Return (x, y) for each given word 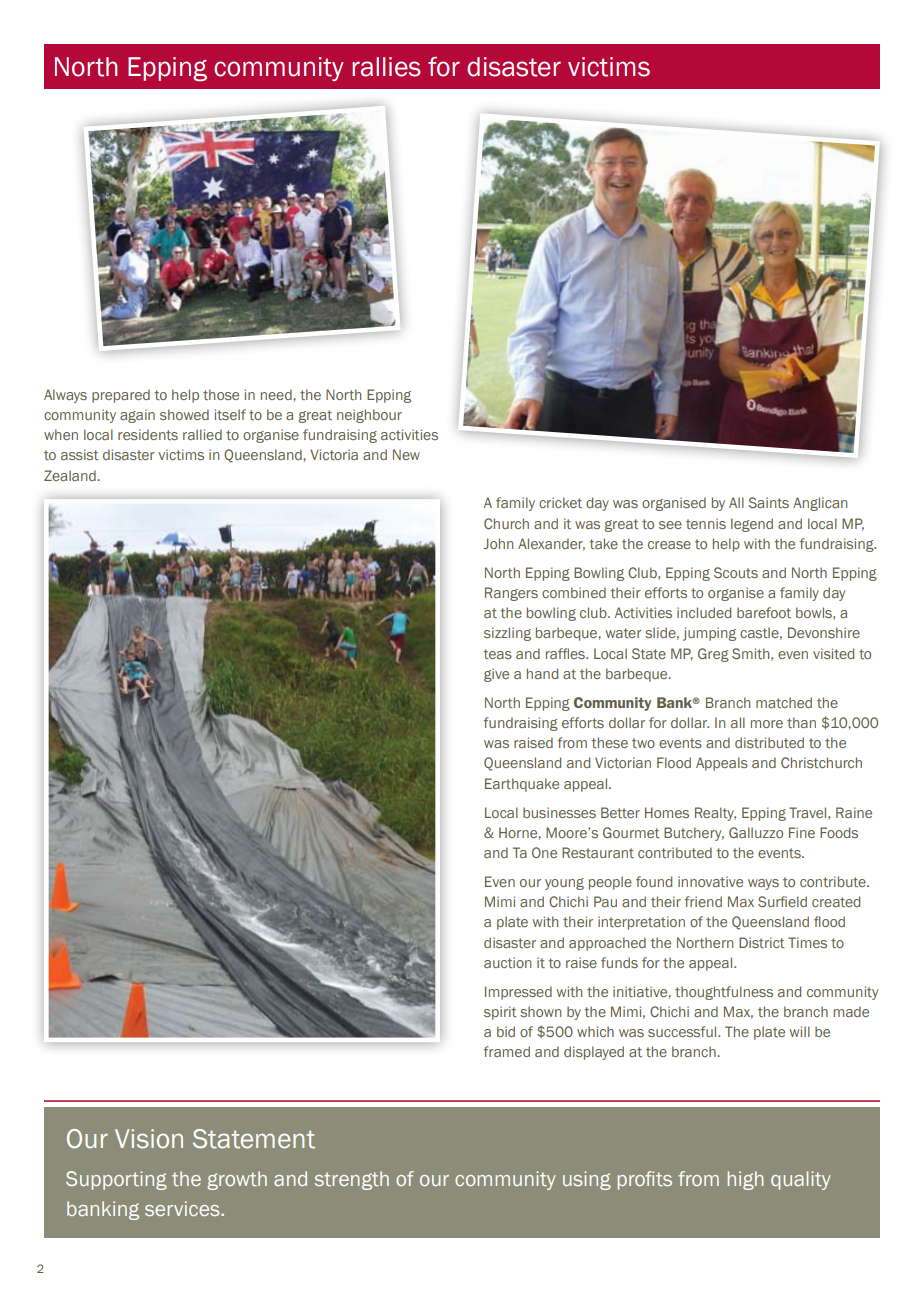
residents (148, 434)
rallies (386, 67)
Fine (802, 832)
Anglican (820, 504)
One (544, 852)
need (277, 394)
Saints (768, 502)
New (406, 454)
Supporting (116, 1180)
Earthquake (522, 785)
